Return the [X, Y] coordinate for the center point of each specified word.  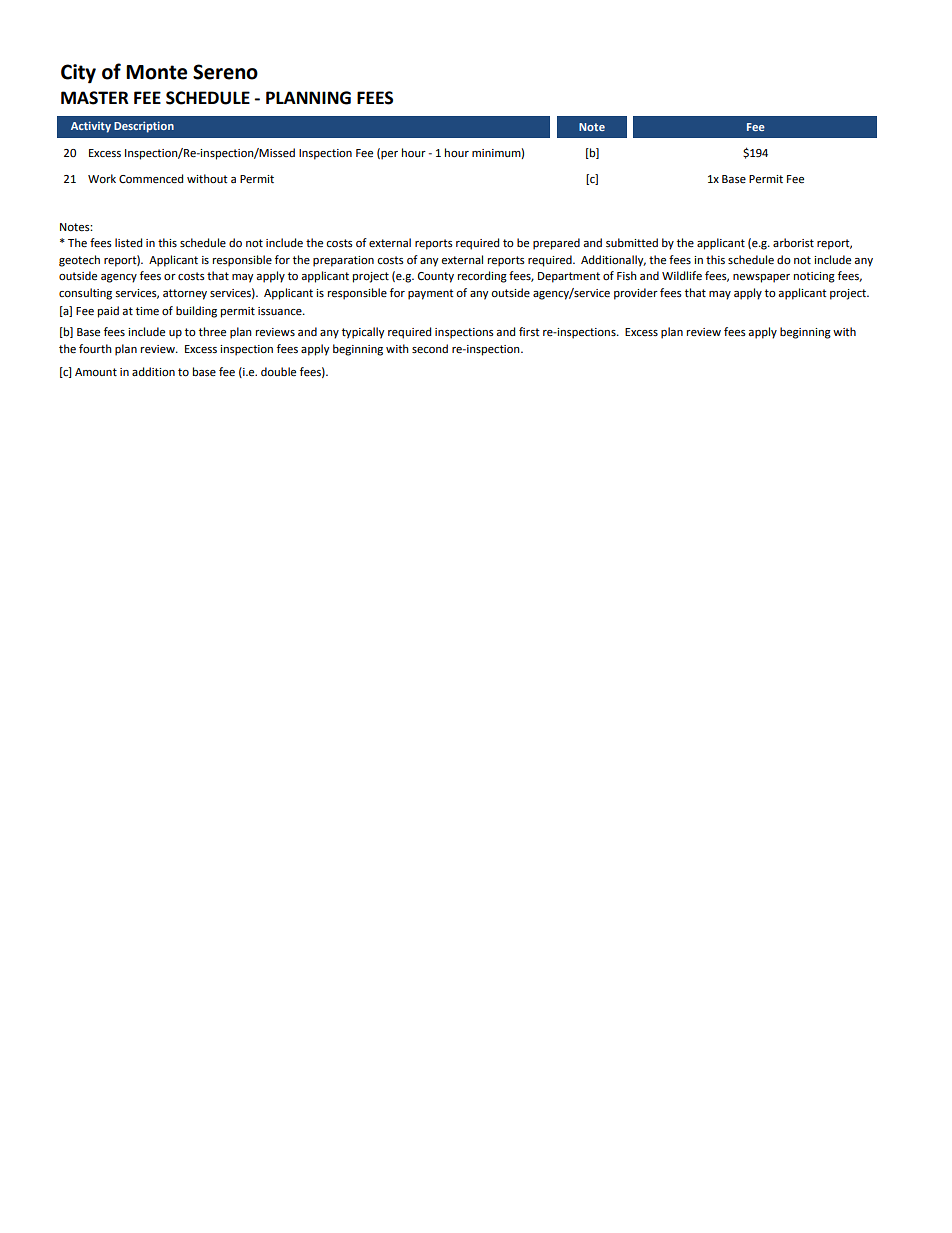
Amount [96, 372]
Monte [156, 72]
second [430, 349]
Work [102, 179]
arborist [793, 243]
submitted [632, 243]
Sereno [225, 72]
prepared [556, 244]
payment [430, 294]
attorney [185, 294]
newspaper [761, 278]
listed [128, 243]
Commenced [151, 179]
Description [144, 127]
